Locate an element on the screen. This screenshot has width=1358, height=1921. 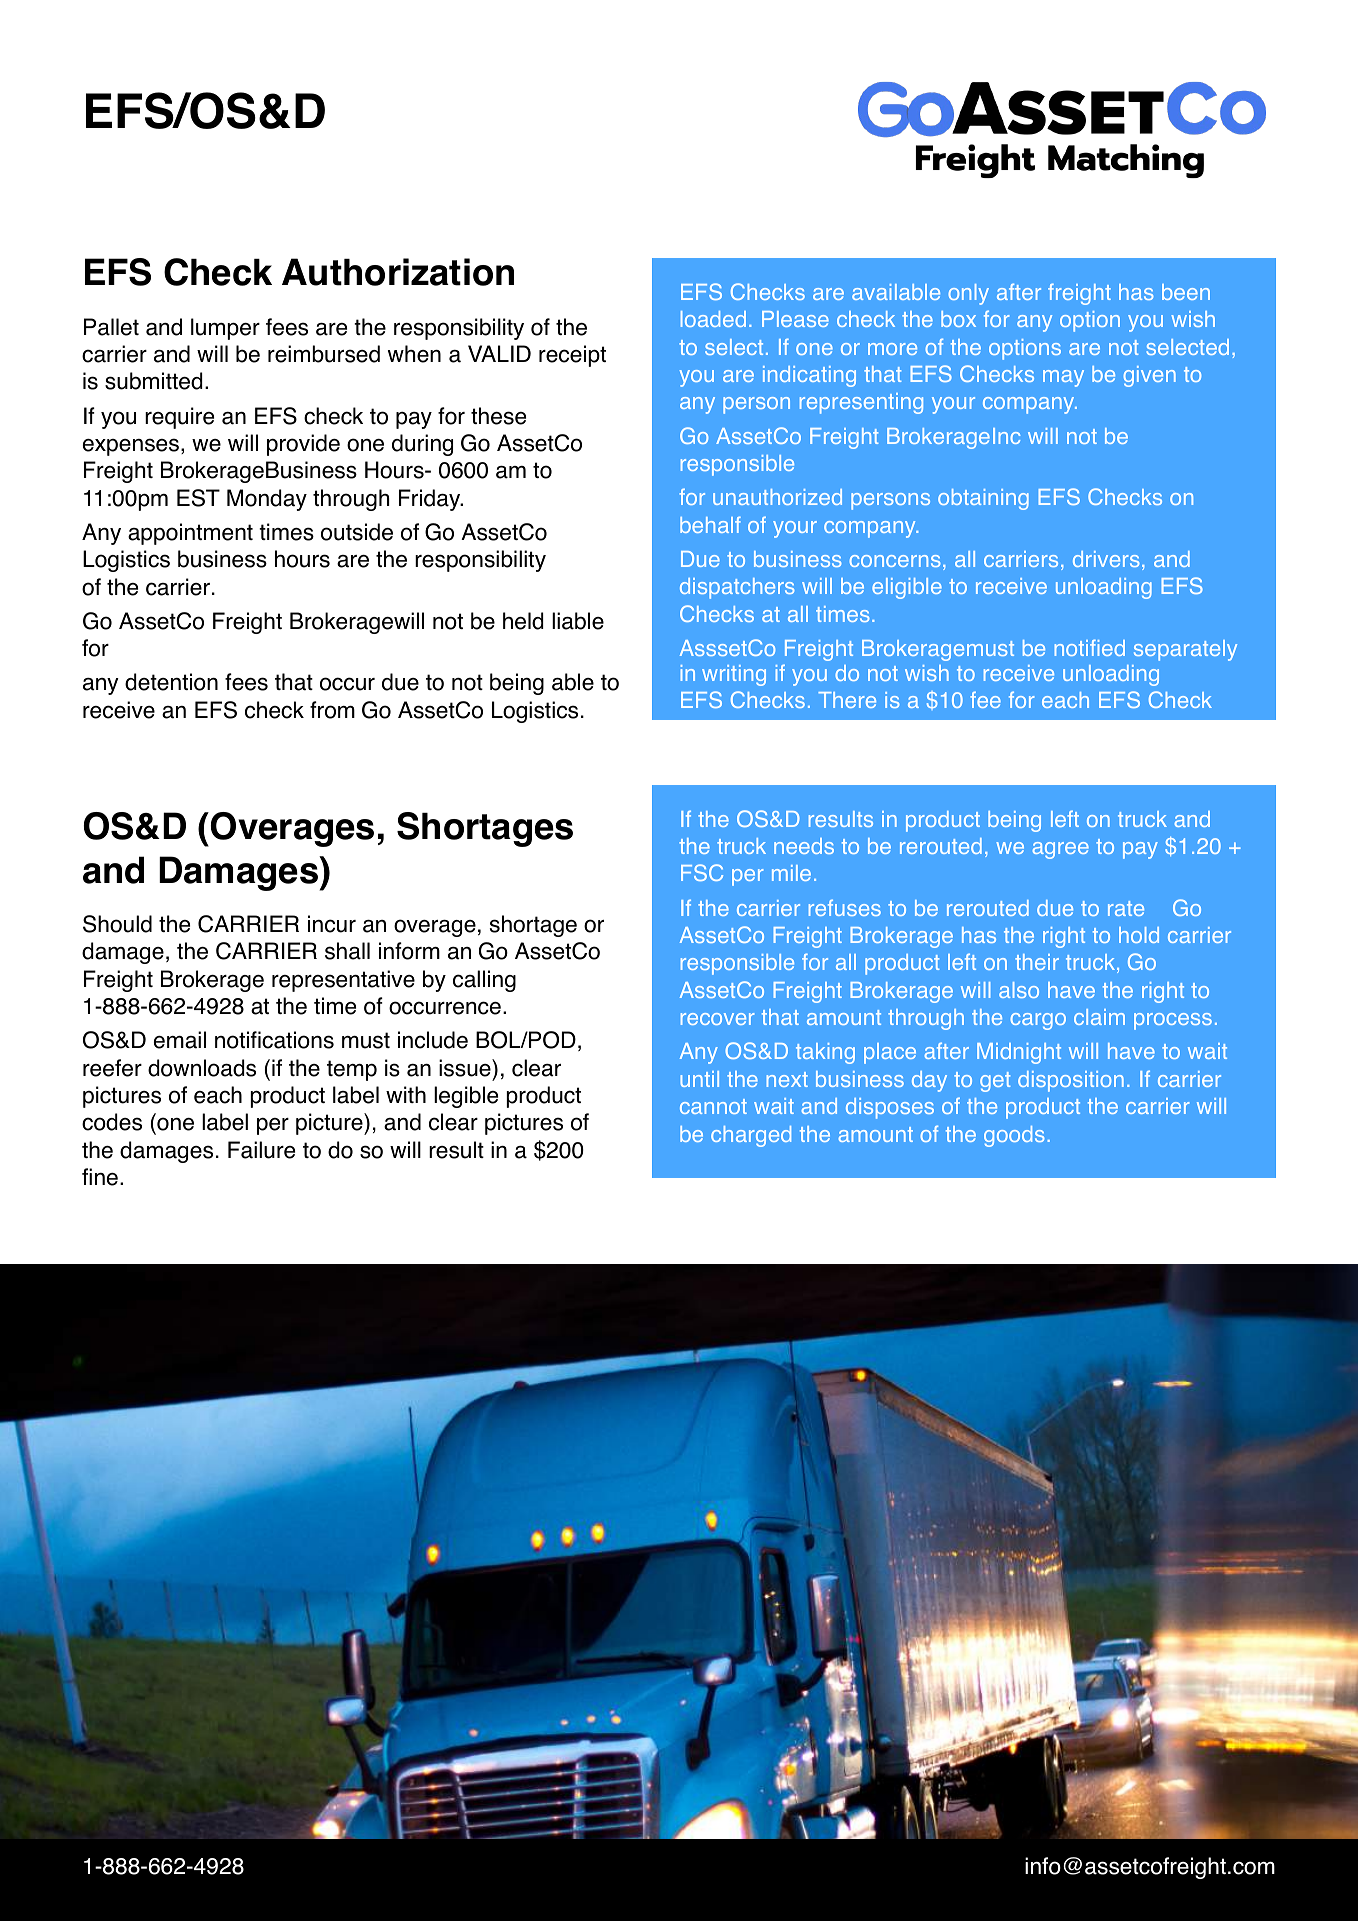
only is located at coordinates (968, 294).
